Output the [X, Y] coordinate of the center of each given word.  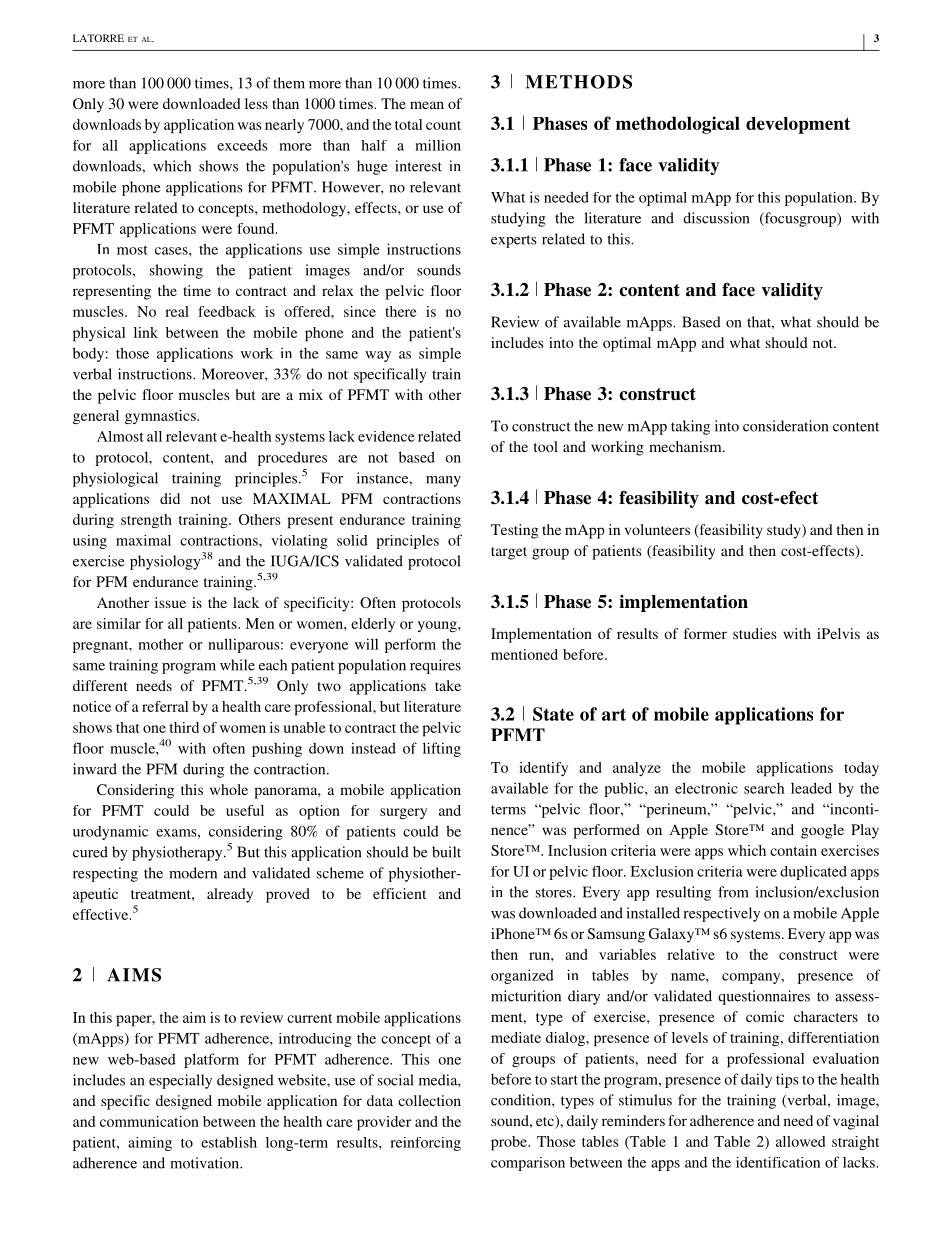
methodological [678, 125]
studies [755, 633]
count [443, 125]
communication [149, 1121]
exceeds [242, 145]
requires [435, 666]
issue [170, 602]
